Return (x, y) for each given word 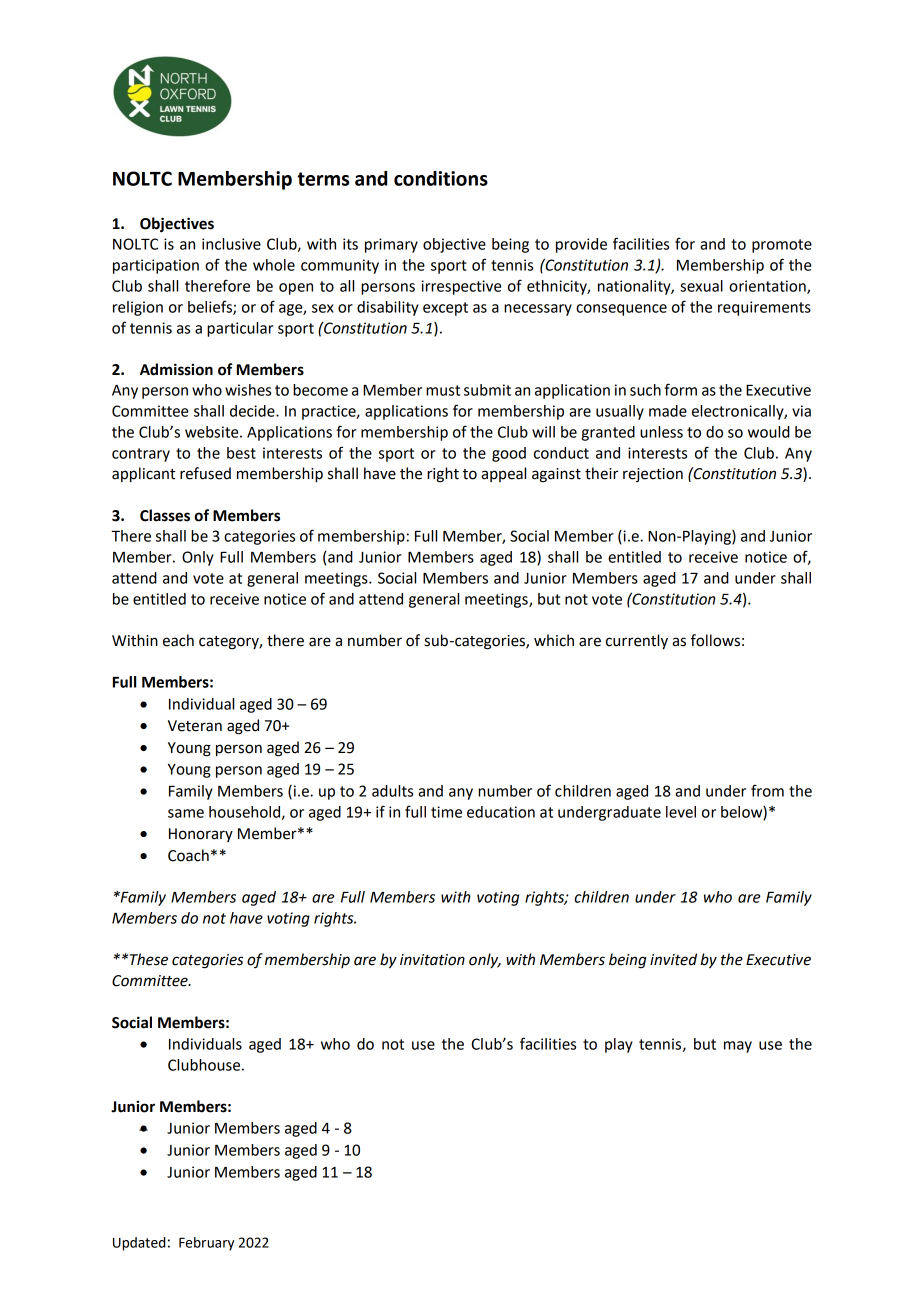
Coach (188, 855)
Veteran (195, 726)
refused (205, 473)
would (769, 432)
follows (715, 640)
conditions (441, 178)
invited (673, 959)
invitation (432, 960)
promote (782, 246)
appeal (503, 474)
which (554, 640)
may (738, 1047)
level (681, 812)
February (206, 1244)
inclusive (231, 244)
